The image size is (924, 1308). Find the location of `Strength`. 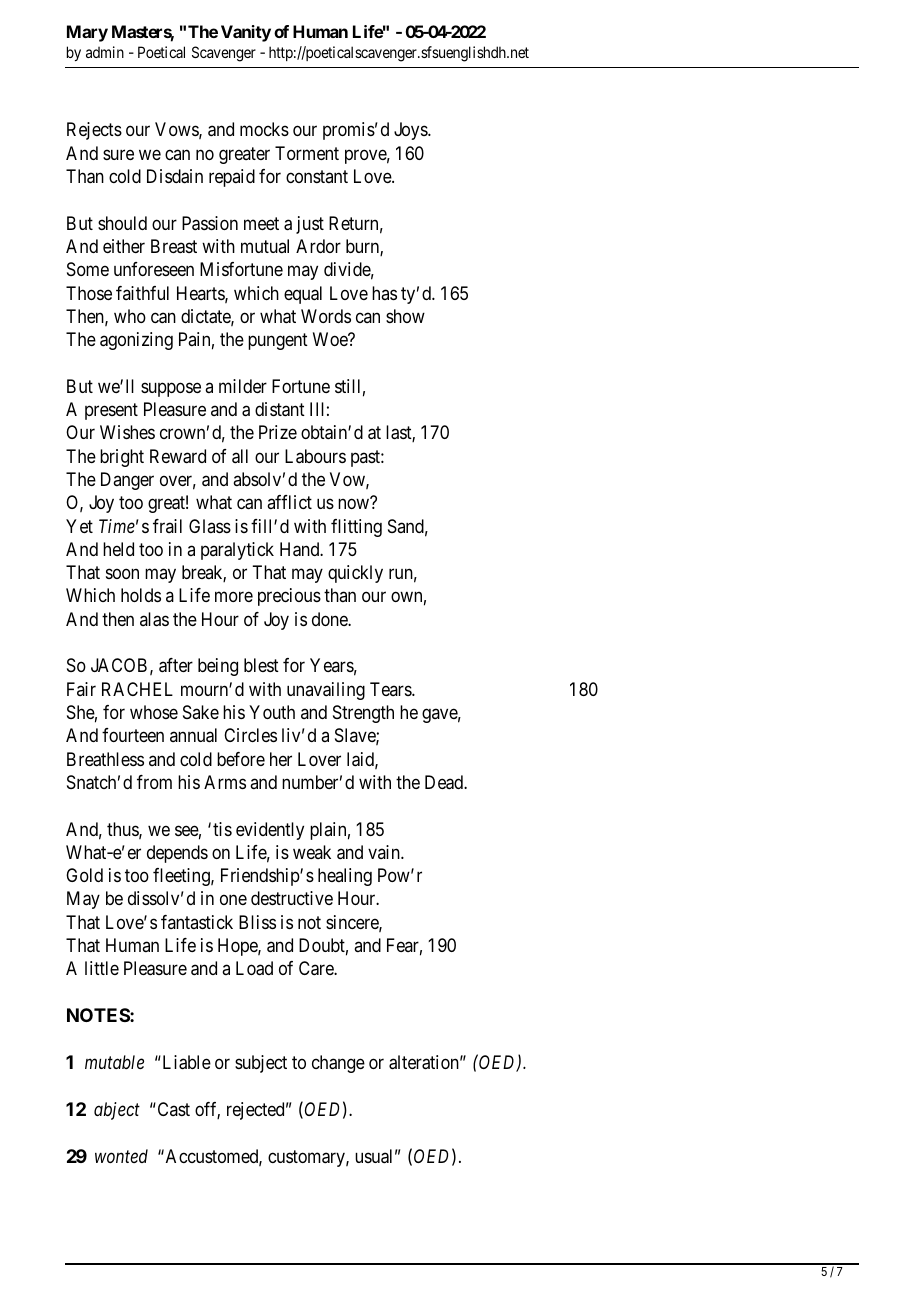

Strength is located at coordinates (363, 714).
